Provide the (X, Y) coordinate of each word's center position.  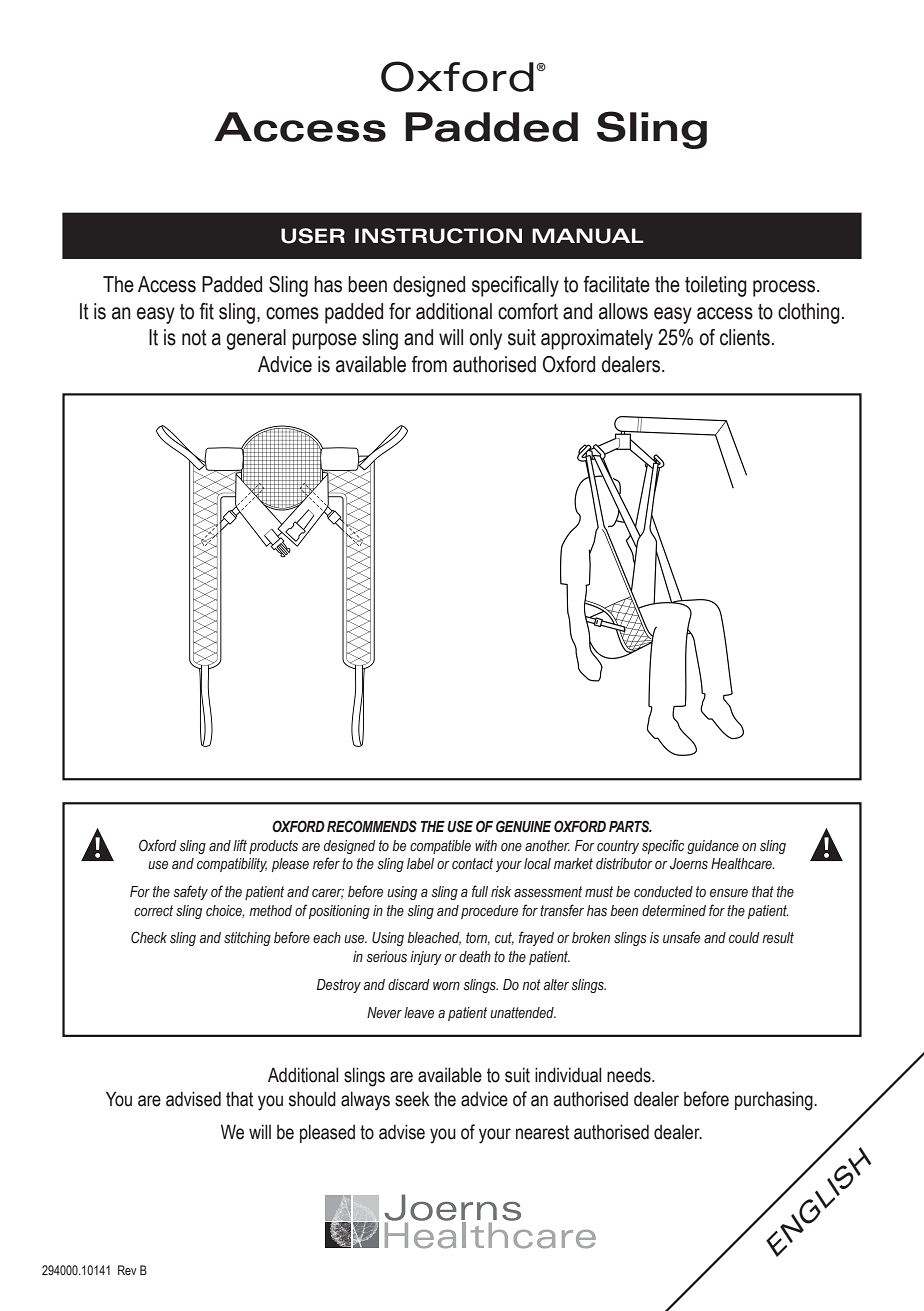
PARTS (630, 826)
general (256, 339)
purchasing (775, 1101)
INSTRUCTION (438, 236)
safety (191, 892)
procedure (489, 912)
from (429, 364)
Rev (127, 1270)
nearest (542, 1132)
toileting (716, 286)
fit (206, 311)
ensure (729, 893)
